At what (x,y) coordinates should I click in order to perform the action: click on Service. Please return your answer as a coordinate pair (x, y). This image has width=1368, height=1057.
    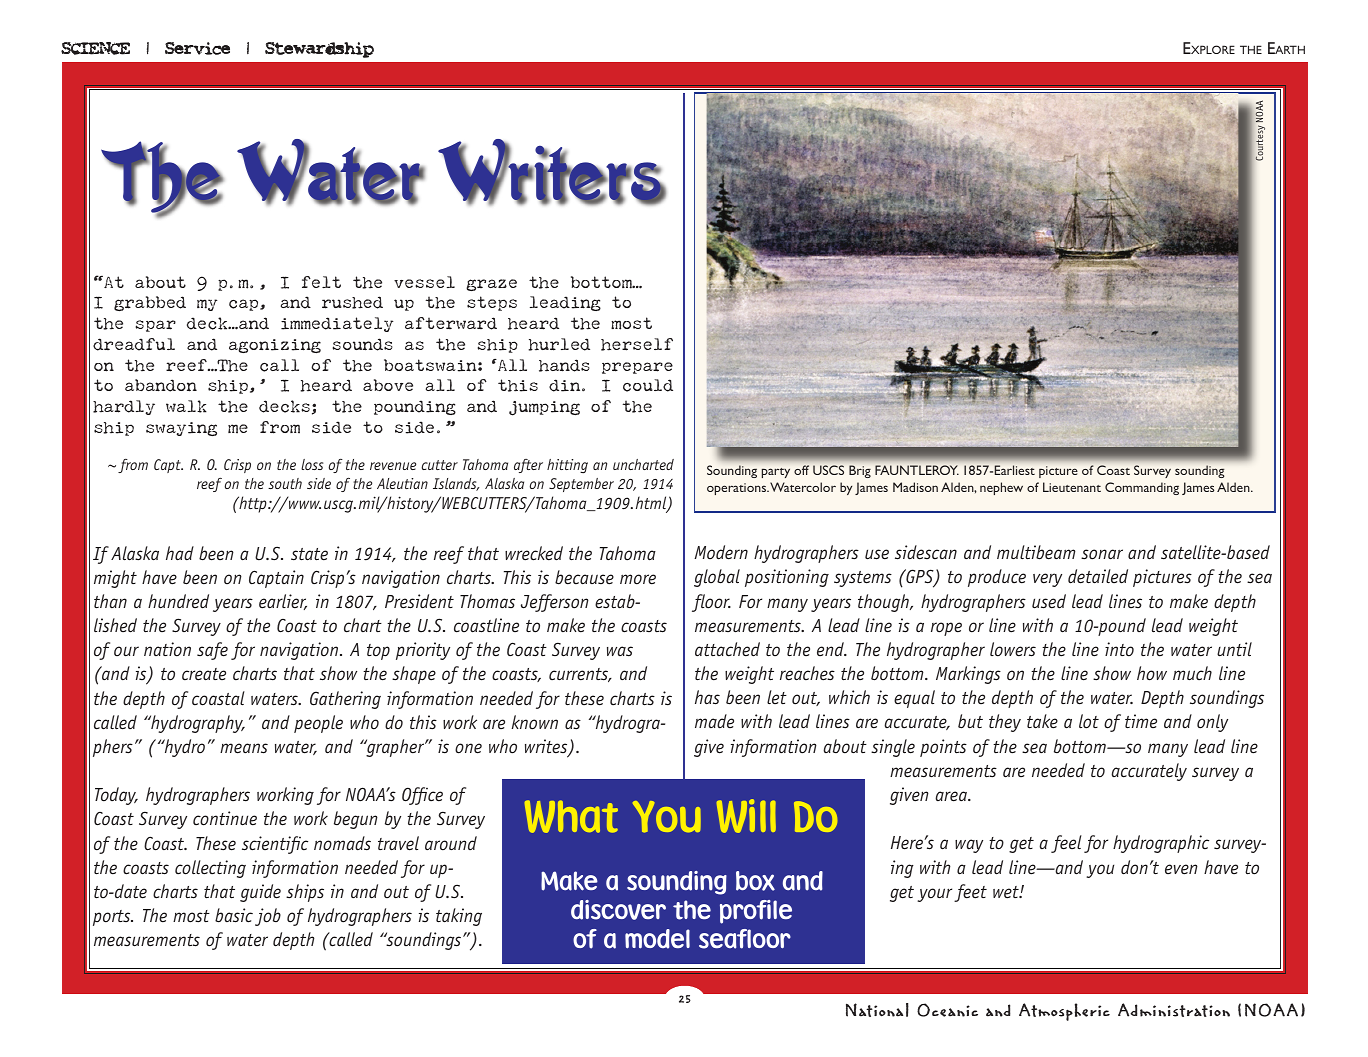
    Looking at the image, I should click on (197, 48).
